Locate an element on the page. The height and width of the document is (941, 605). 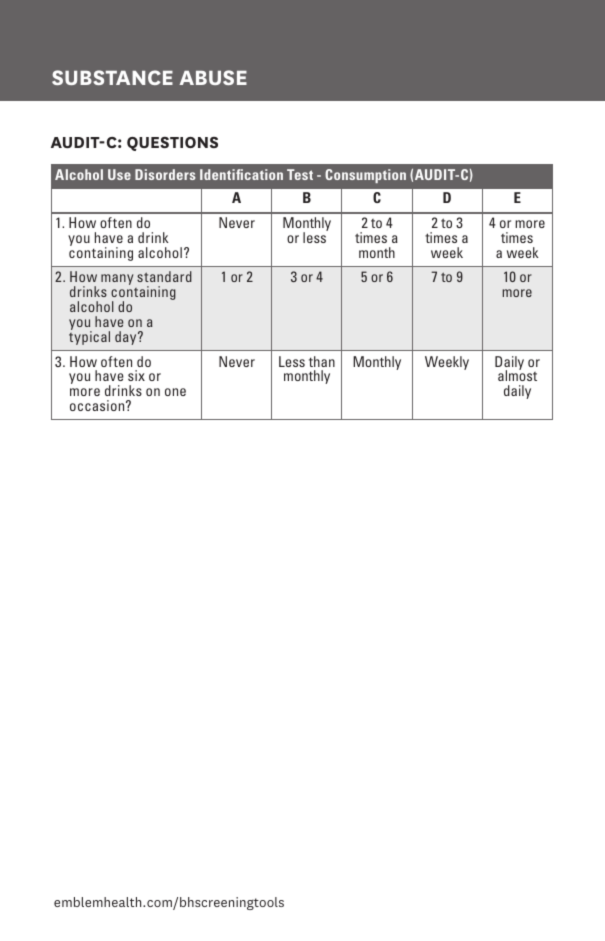
than is located at coordinates (322, 361).
